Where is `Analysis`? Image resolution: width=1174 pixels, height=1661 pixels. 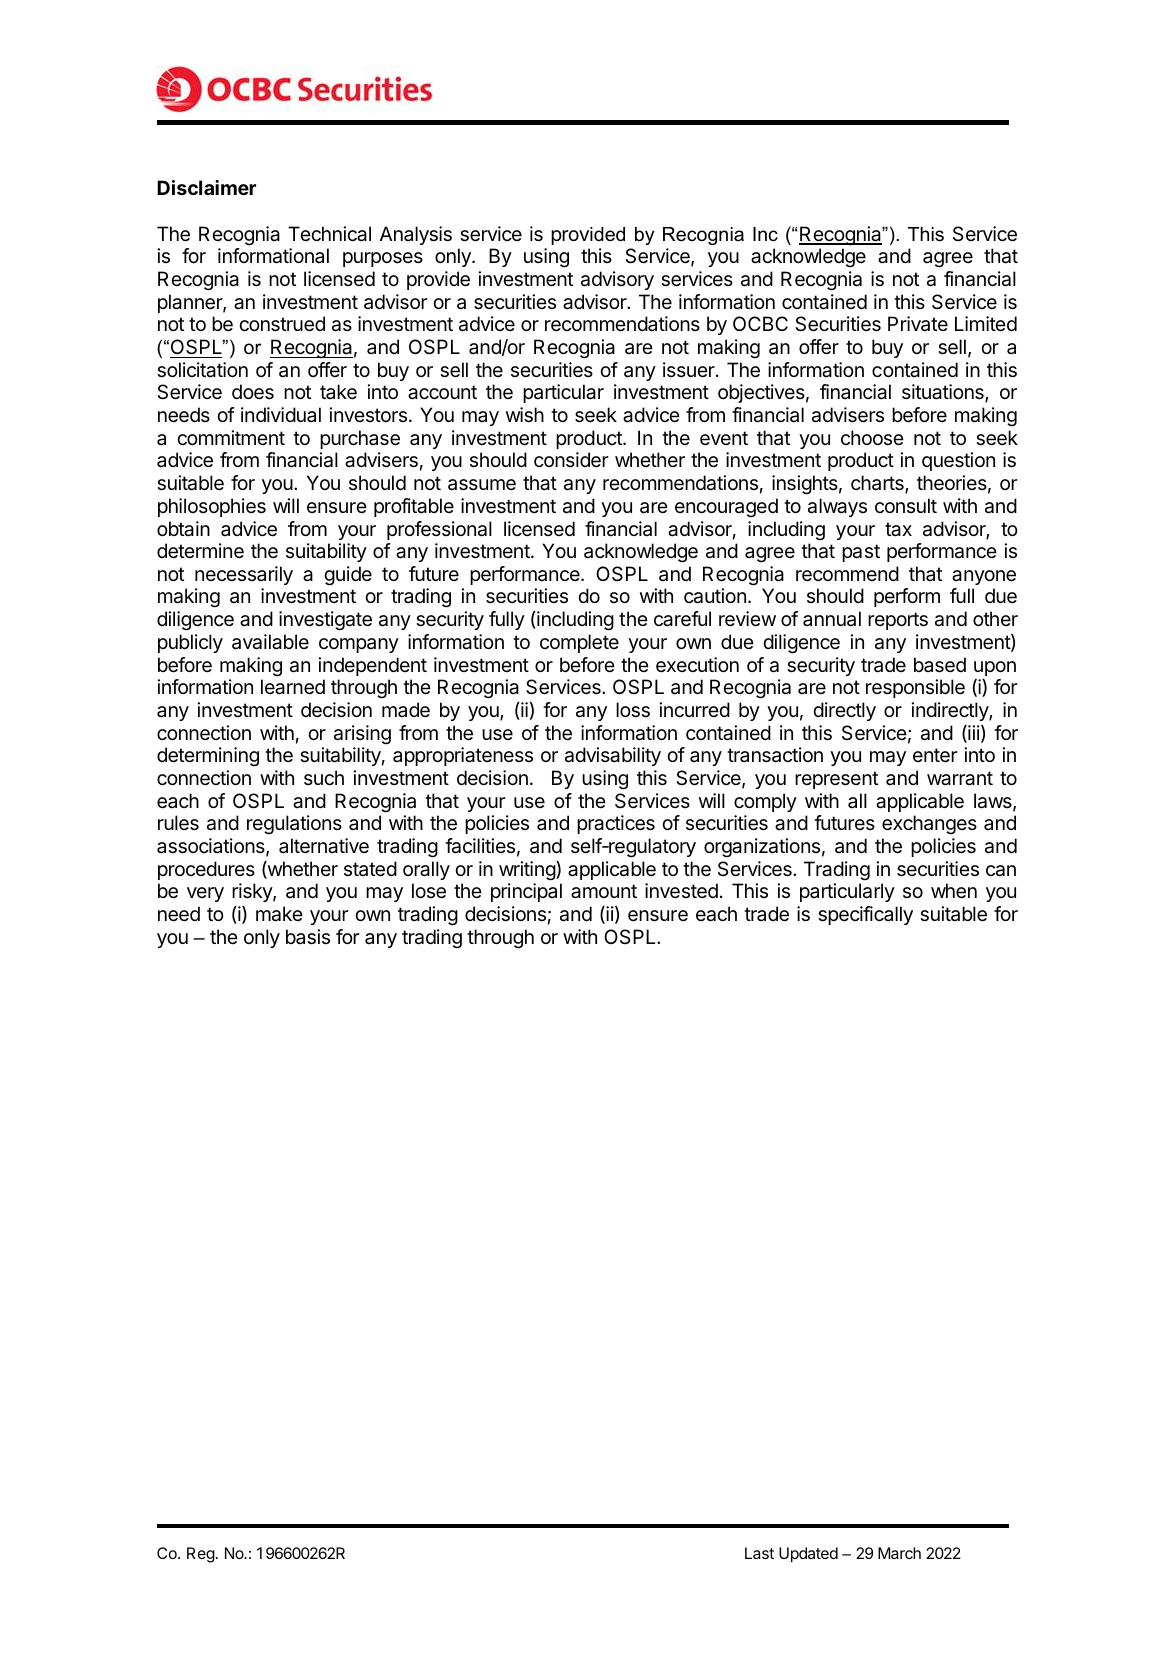 Analysis is located at coordinates (416, 235).
